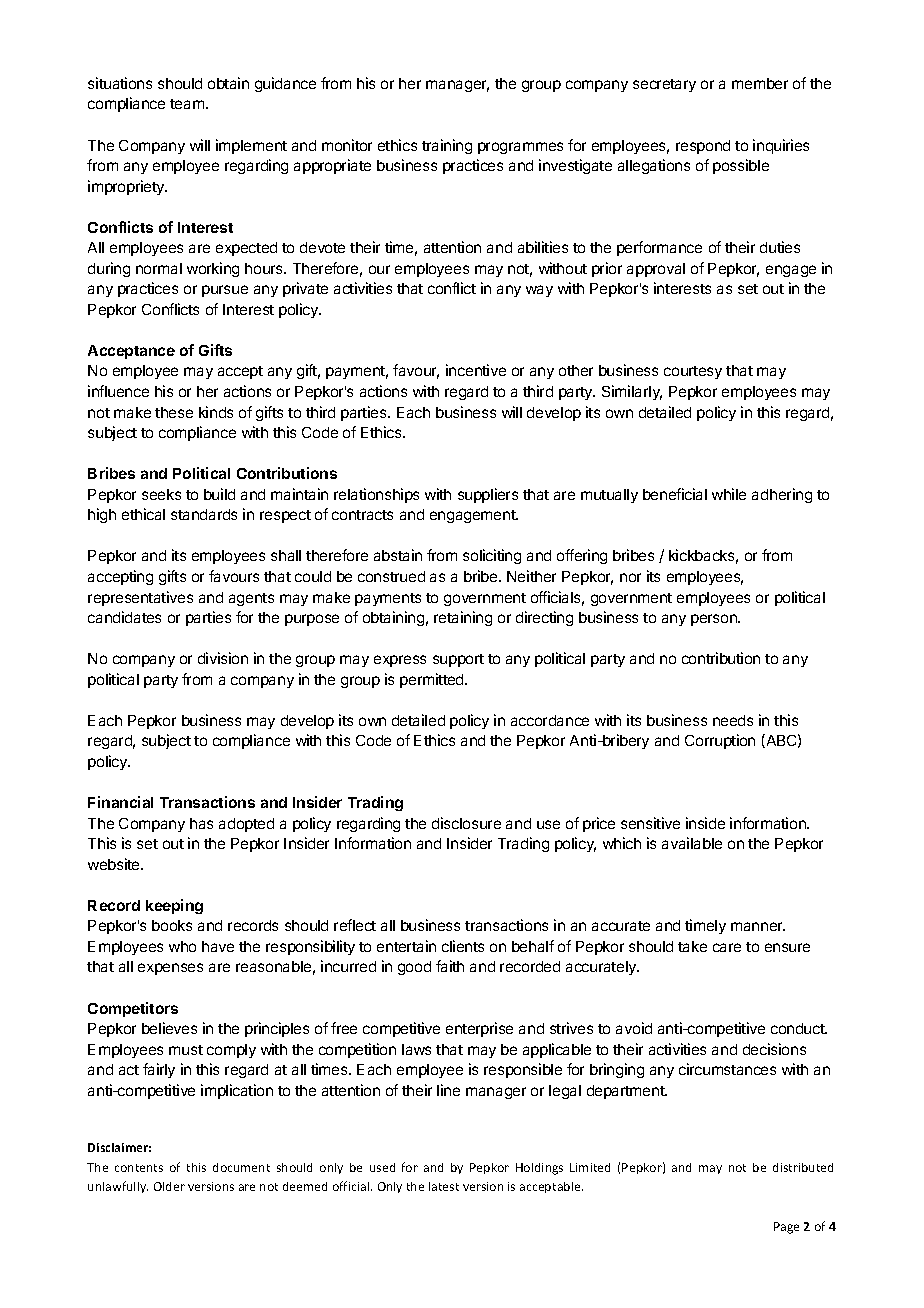  Describe the element at coordinates (447, 146) in the page. I see `training` at that location.
